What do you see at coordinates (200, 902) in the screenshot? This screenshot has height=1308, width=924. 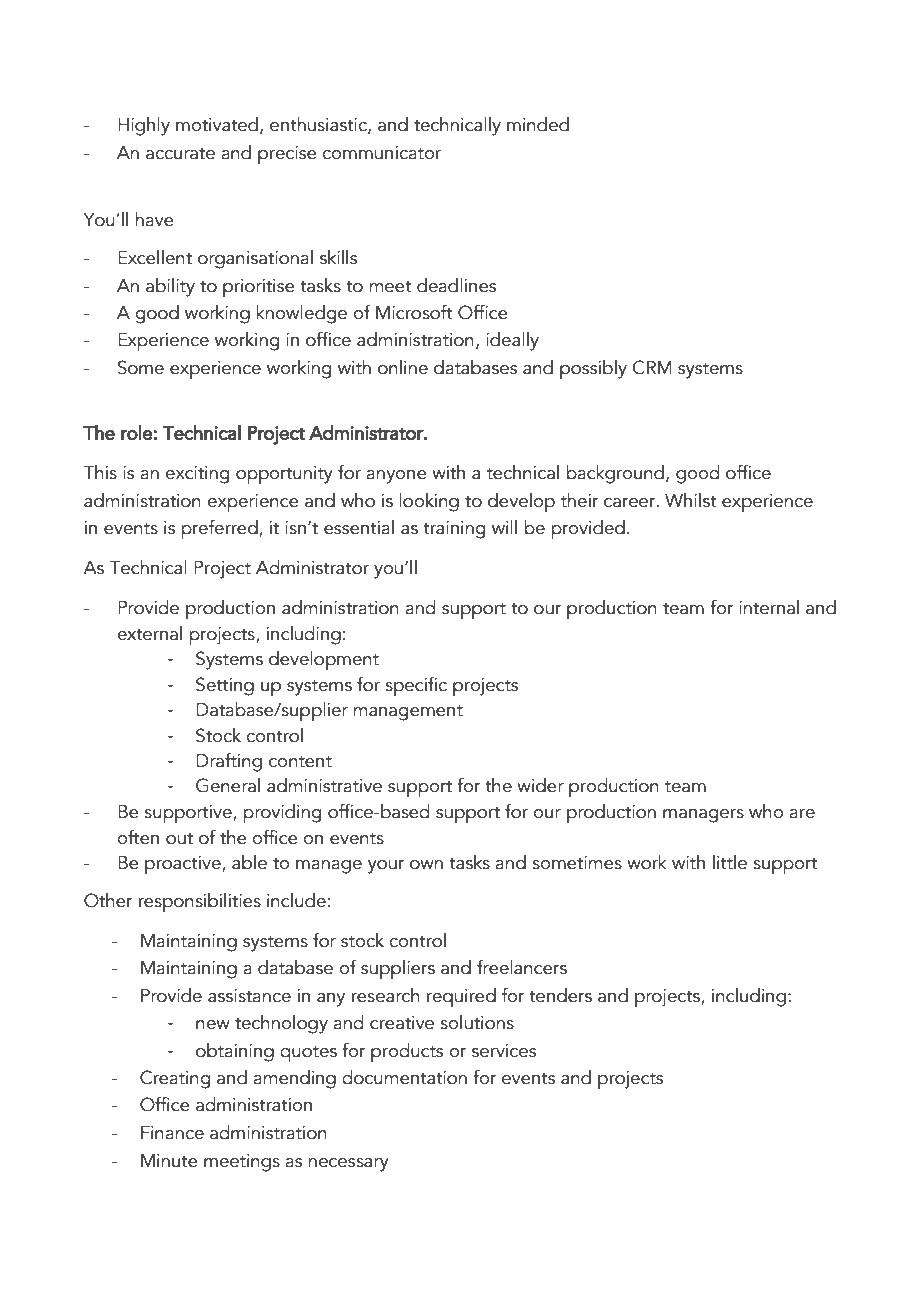 I see `responsibilities` at bounding box center [200, 902].
